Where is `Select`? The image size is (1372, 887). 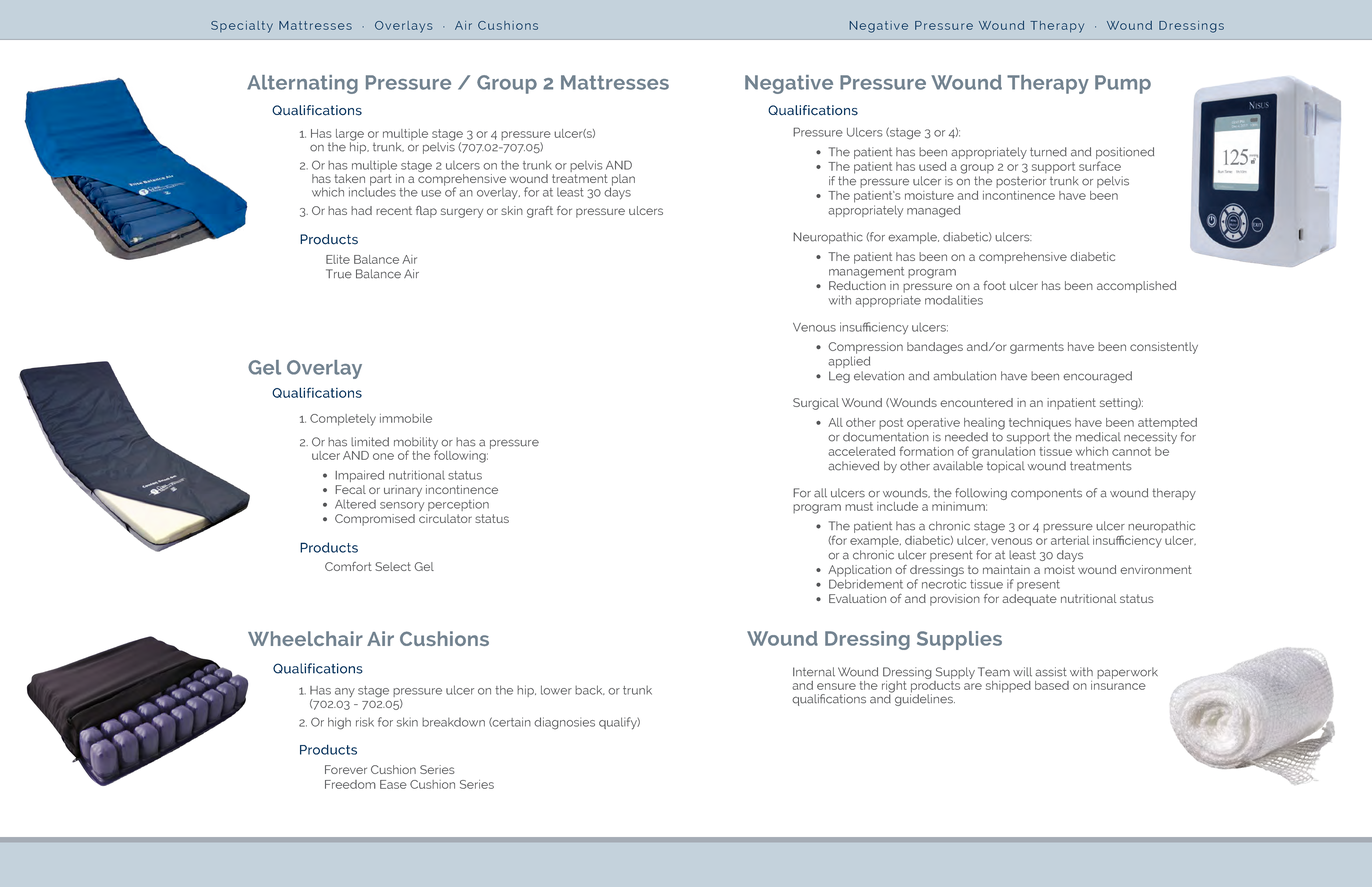
Select is located at coordinates (393, 566).
